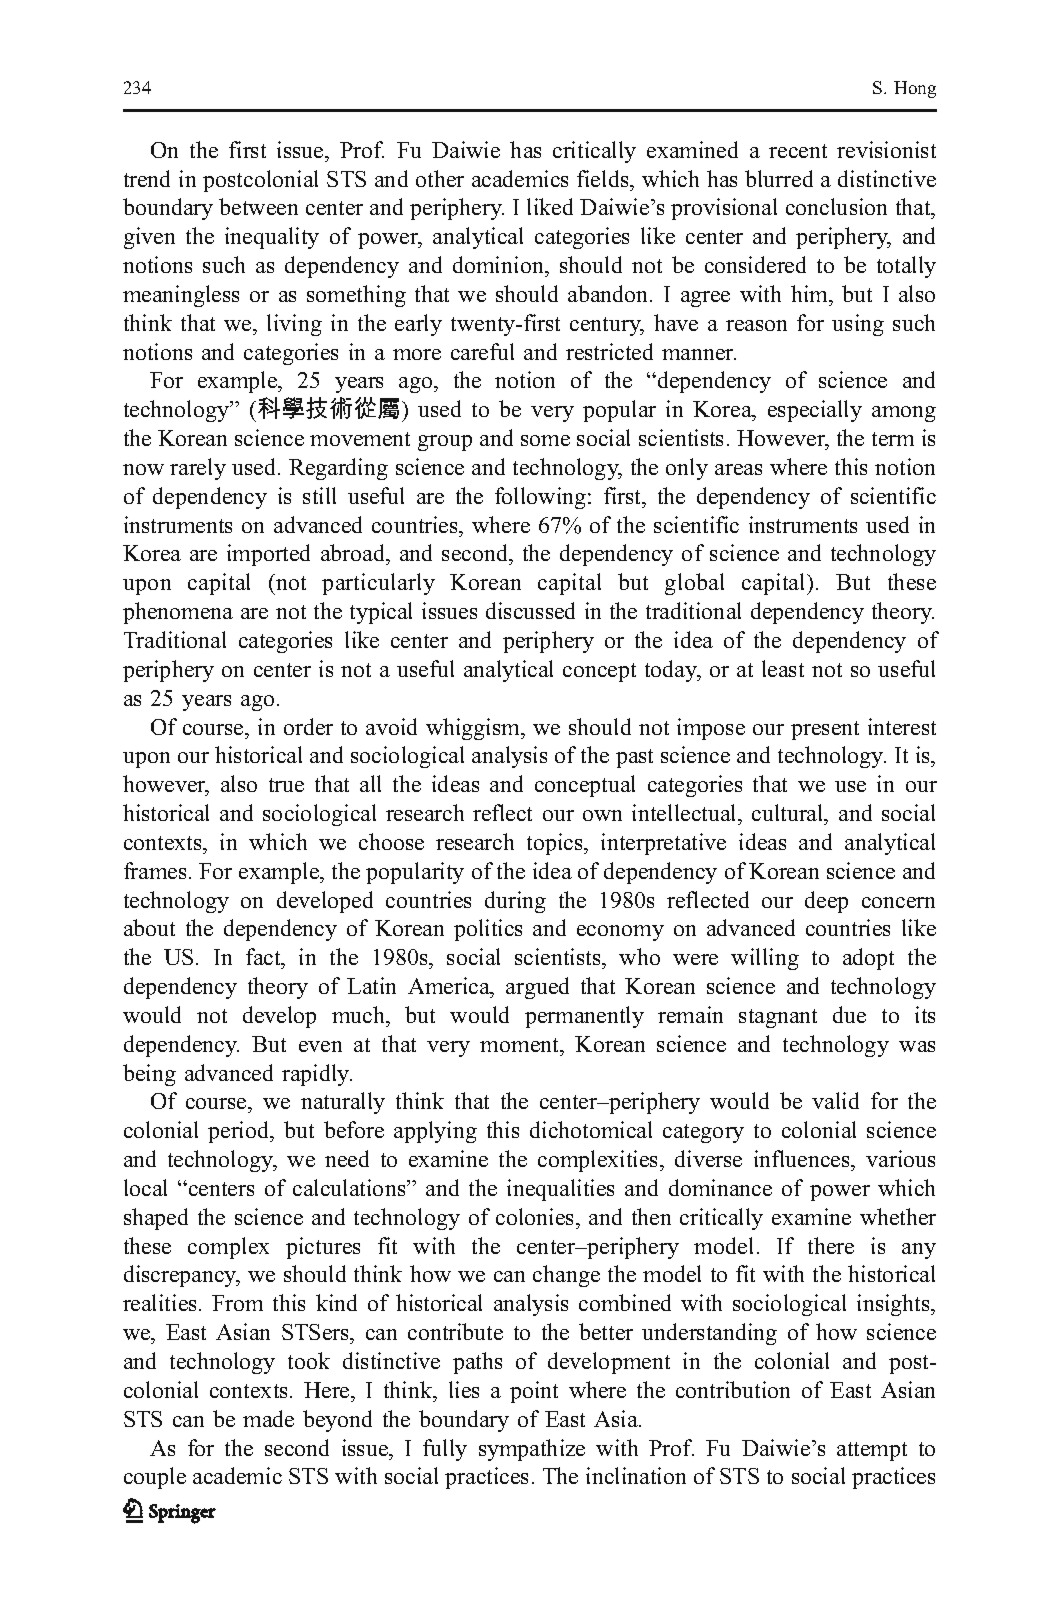 This screenshot has height=1607, width=1060. What do you see at coordinates (556, 844) in the screenshot?
I see `topics` at bounding box center [556, 844].
